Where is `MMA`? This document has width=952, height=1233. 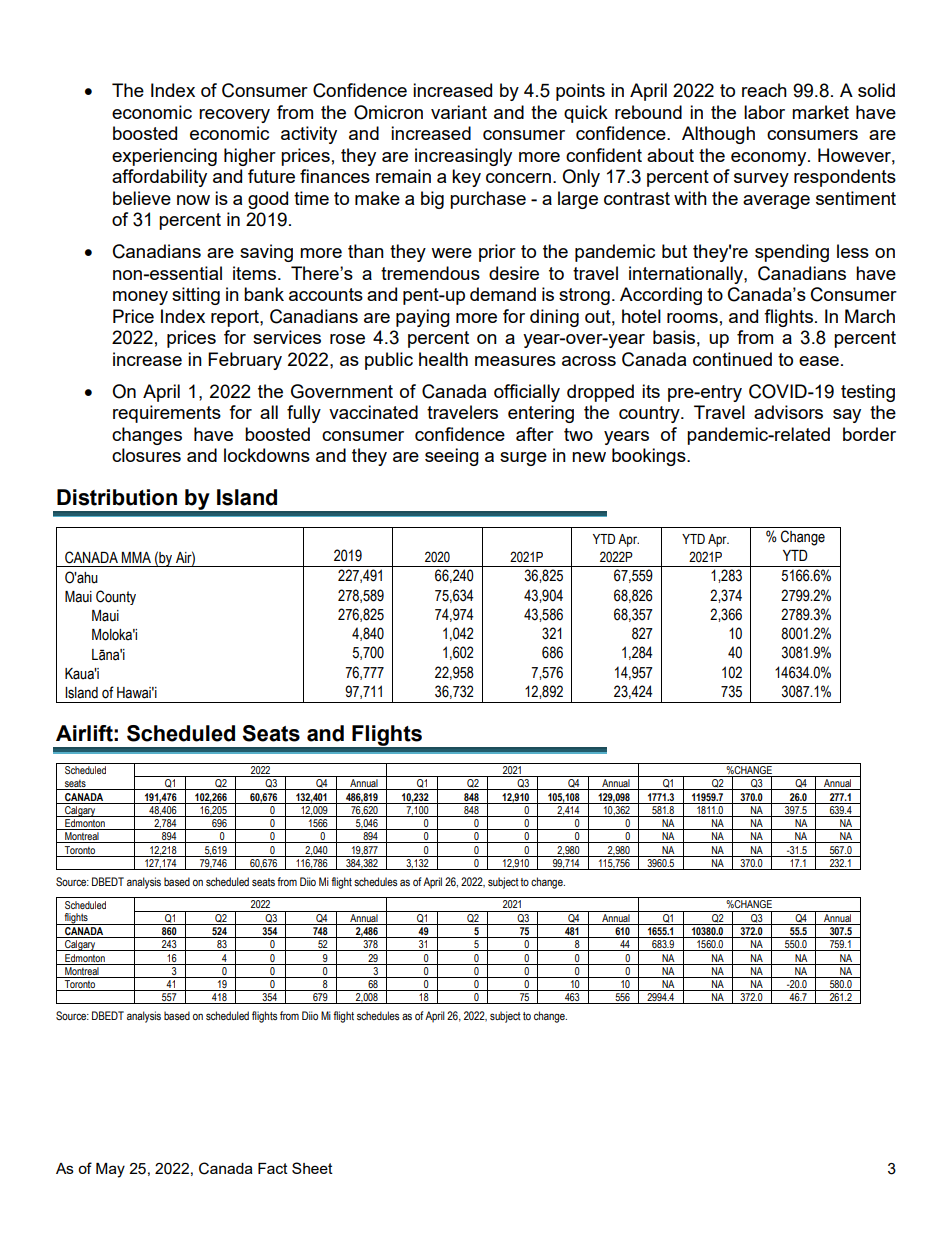 MMA is located at coordinates (136, 557).
